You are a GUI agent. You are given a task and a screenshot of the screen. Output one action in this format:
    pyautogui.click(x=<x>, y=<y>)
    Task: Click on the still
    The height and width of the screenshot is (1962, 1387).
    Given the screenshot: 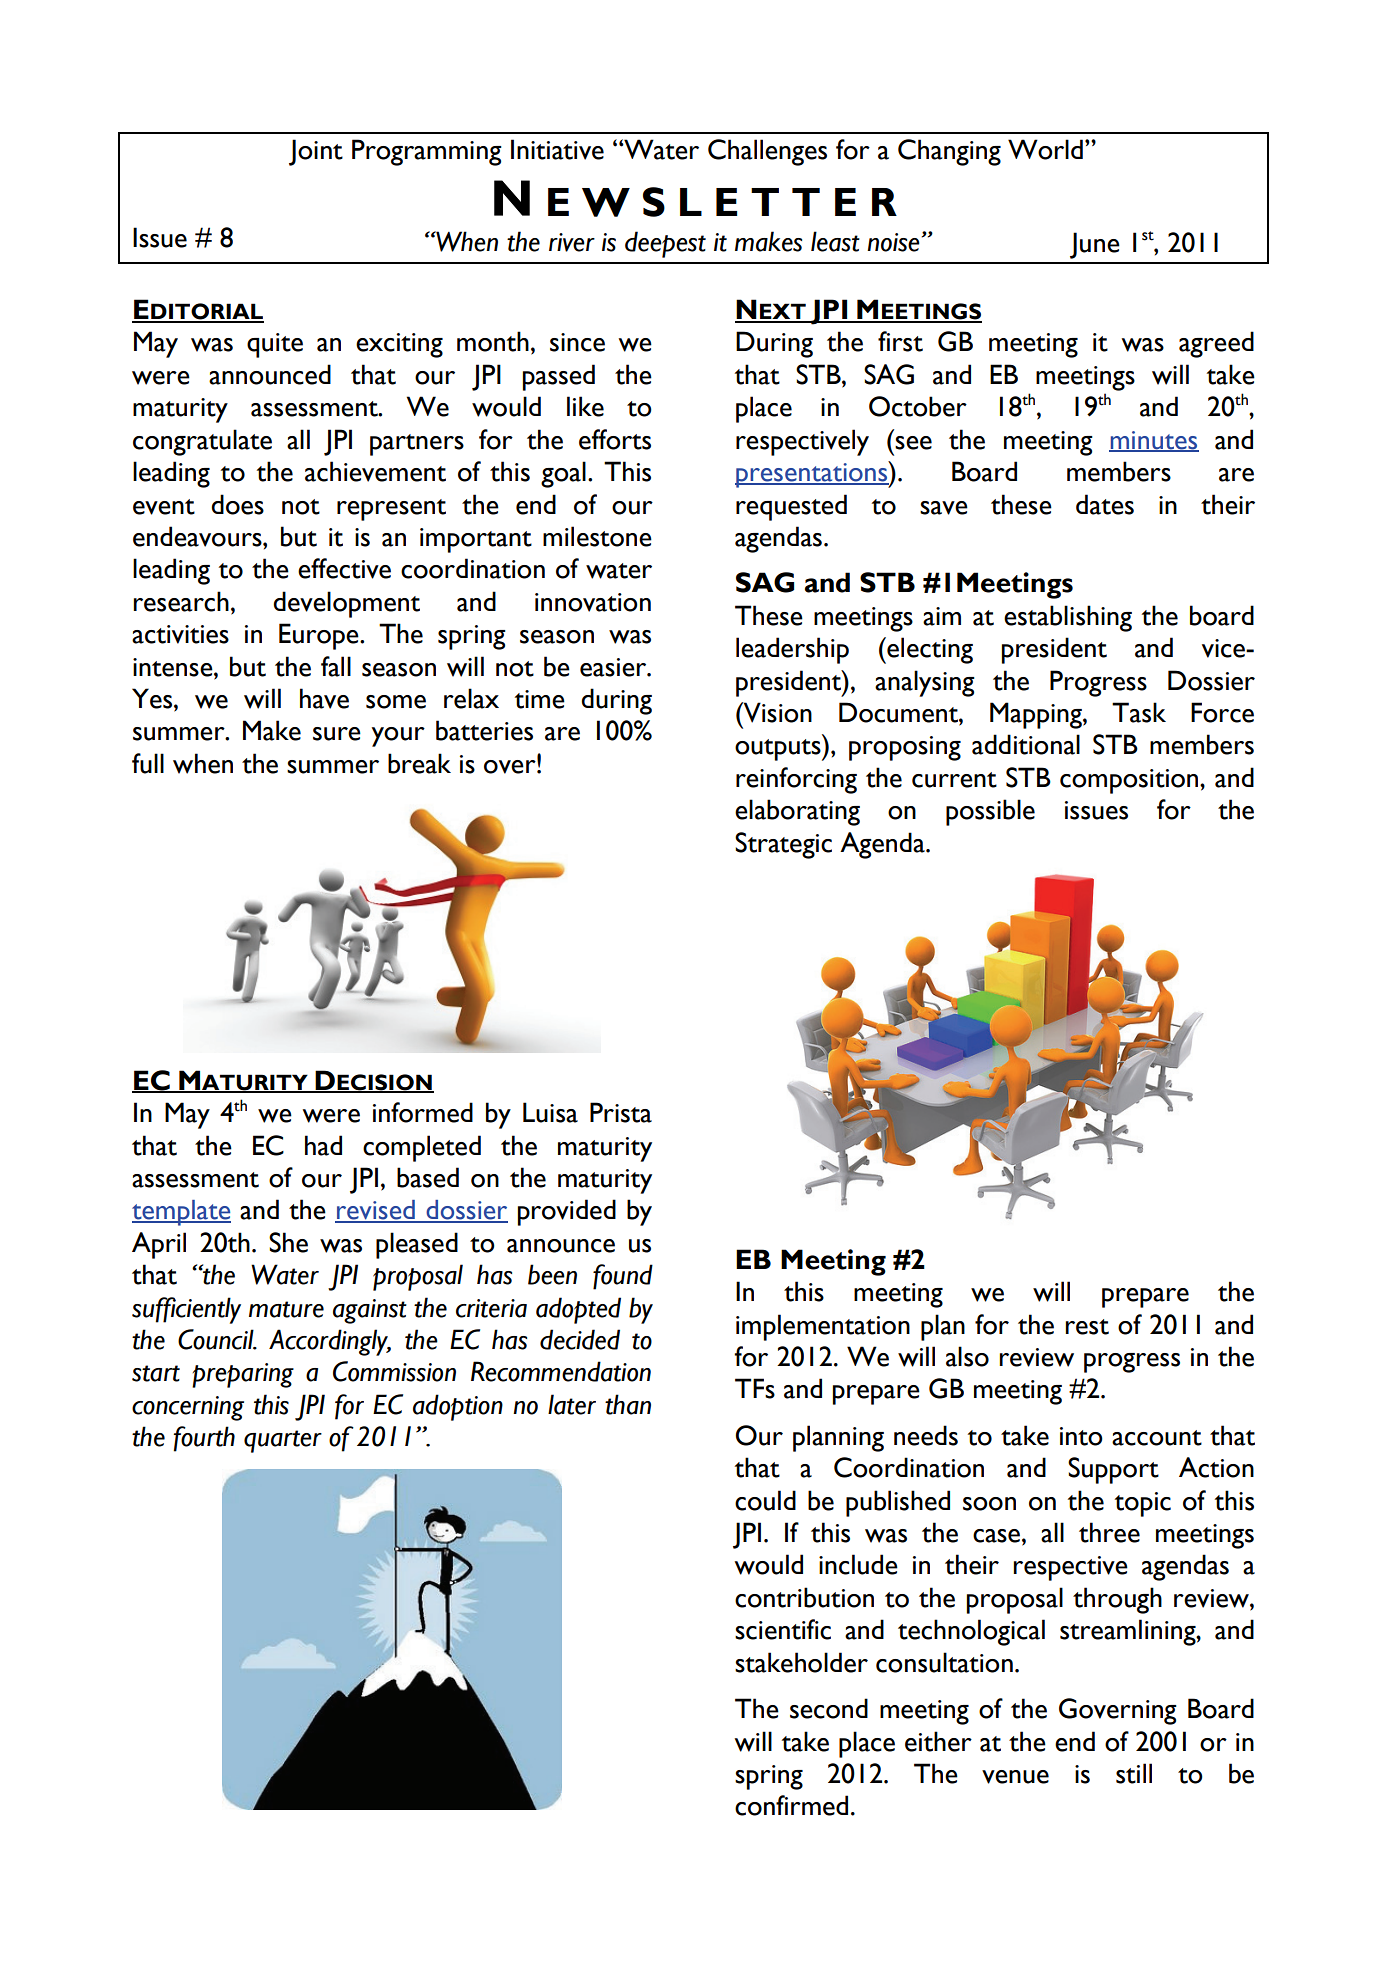 What is the action you would take?
    pyautogui.click(x=1134, y=1773)
